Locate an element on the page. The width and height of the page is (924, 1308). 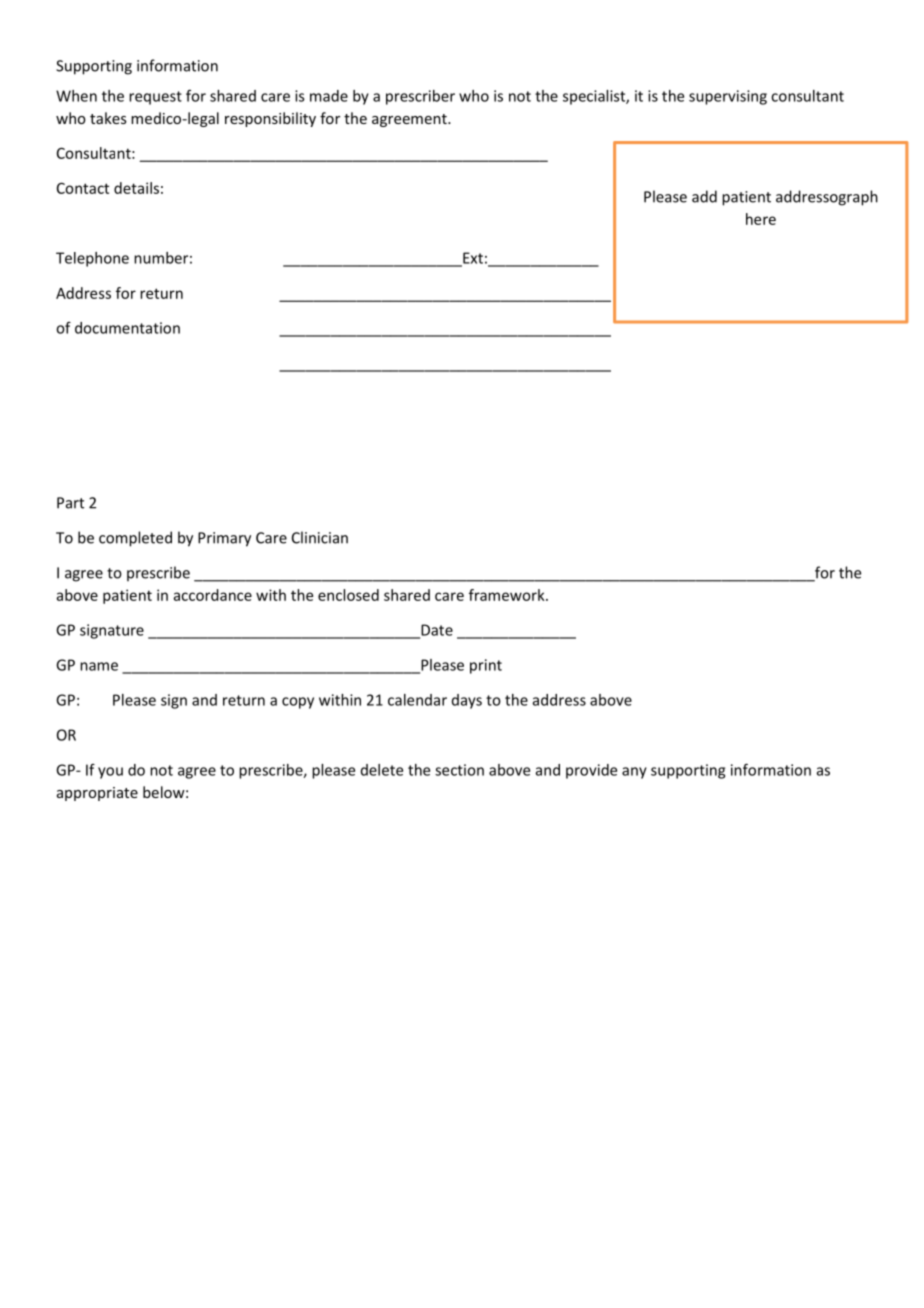
Part is located at coordinates (70, 503).
